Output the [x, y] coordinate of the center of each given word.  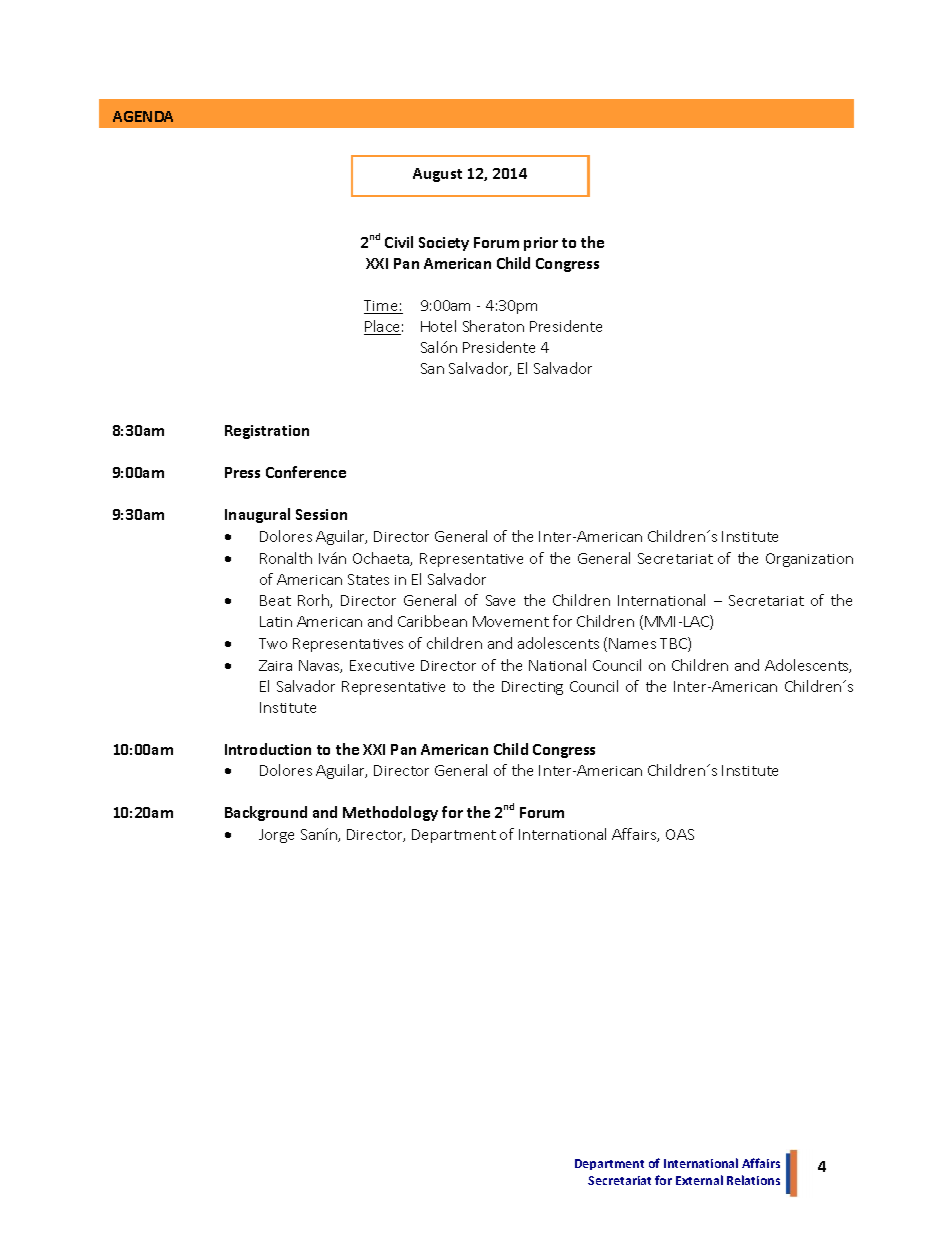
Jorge [276, 836]
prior [541, 244]
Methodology [390, 813]
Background [266, 813]
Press [242, 472]
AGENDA [143, 116]
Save [500, 600]
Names [632, 643]
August [437, 175]
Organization [809, 560]
